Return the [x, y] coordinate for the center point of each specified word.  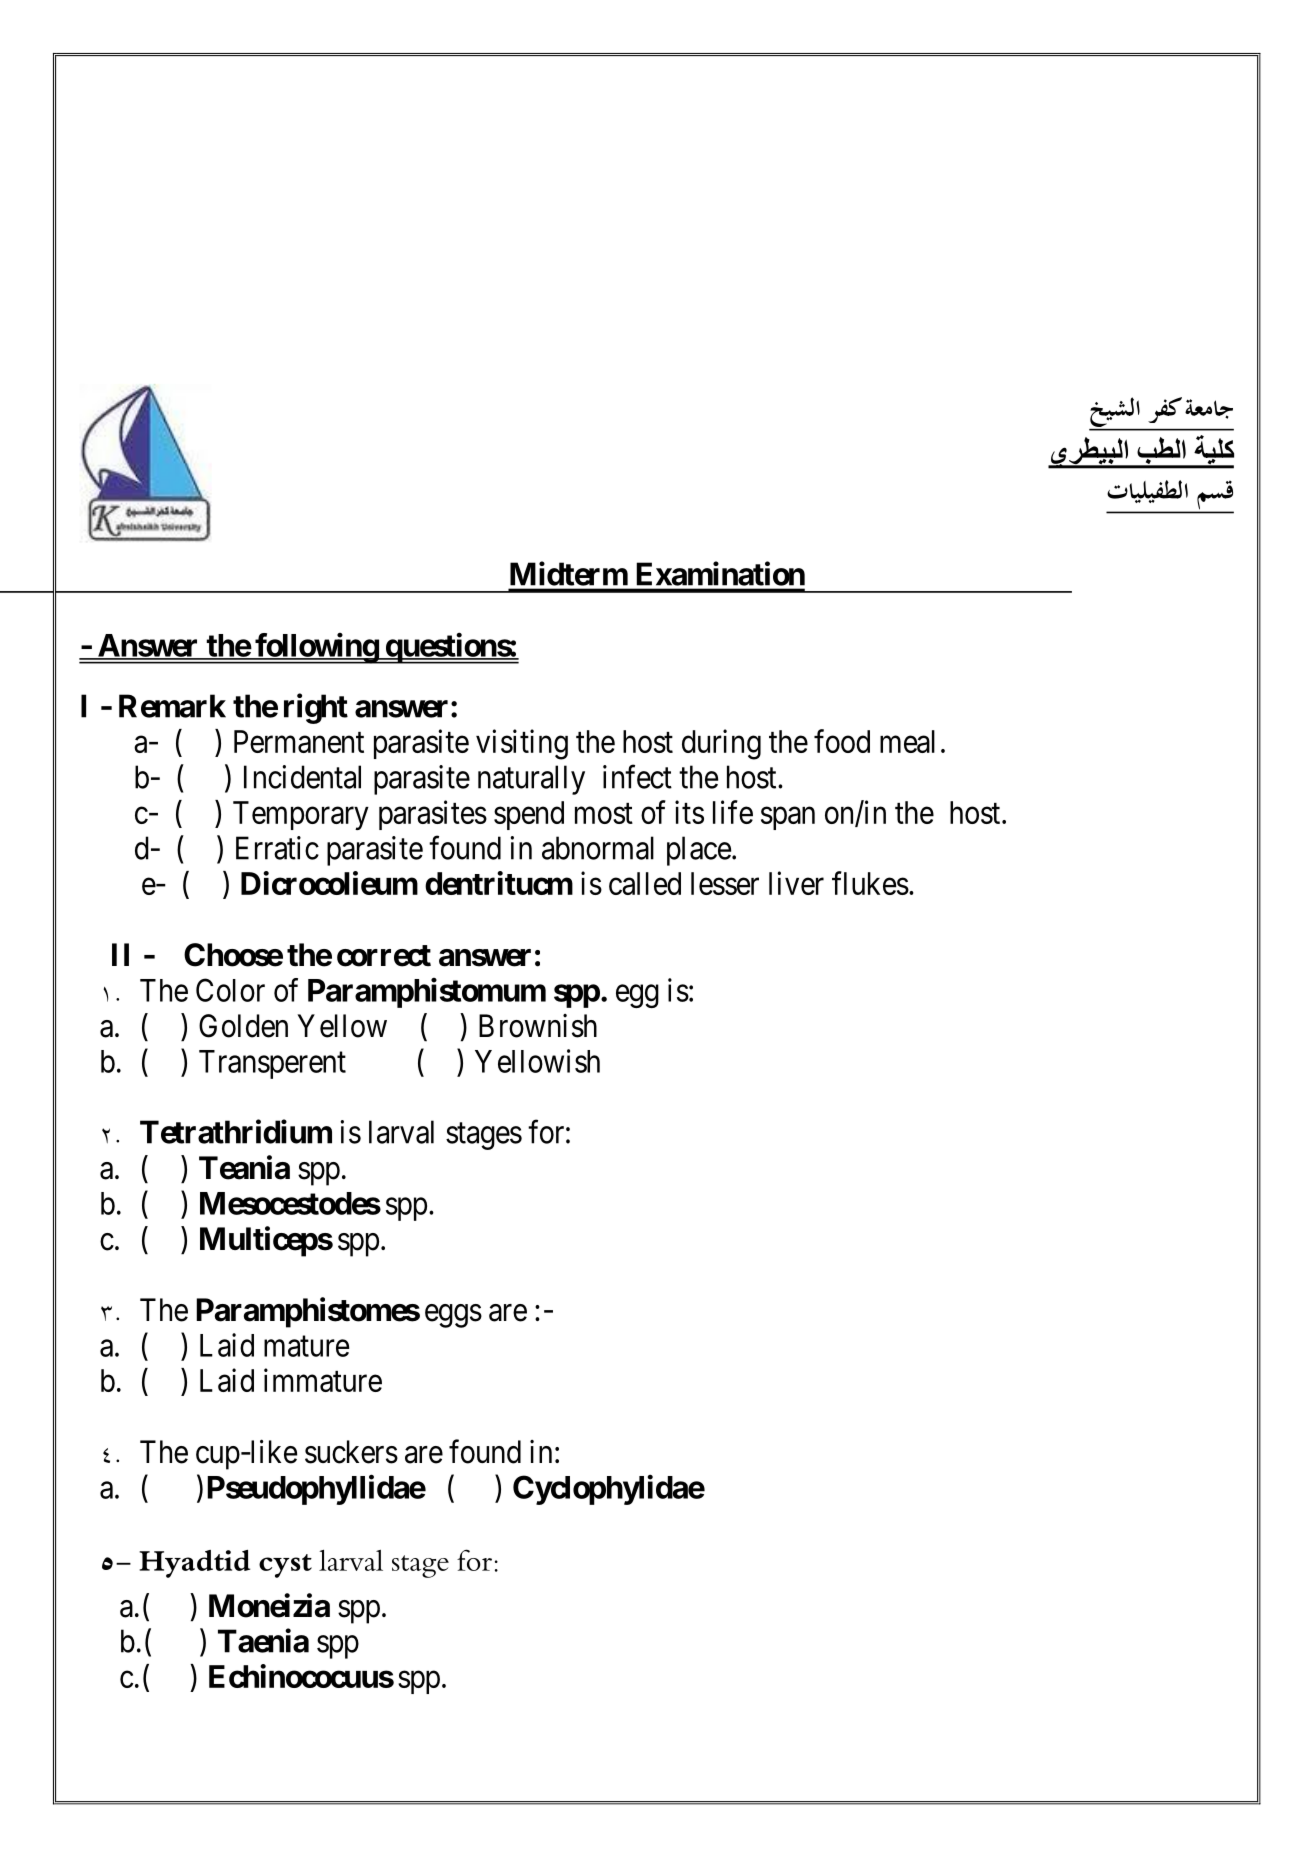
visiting [522, 744]
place [699, 851]
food [842, 741]
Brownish [538, 1026]
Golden [243, 1026]
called [645, 883]
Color [230, 990]
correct [384, 956]
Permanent [299, 741]
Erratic [277, 848]
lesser [725, 883]
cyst [285, 1566]
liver [796, 883]
